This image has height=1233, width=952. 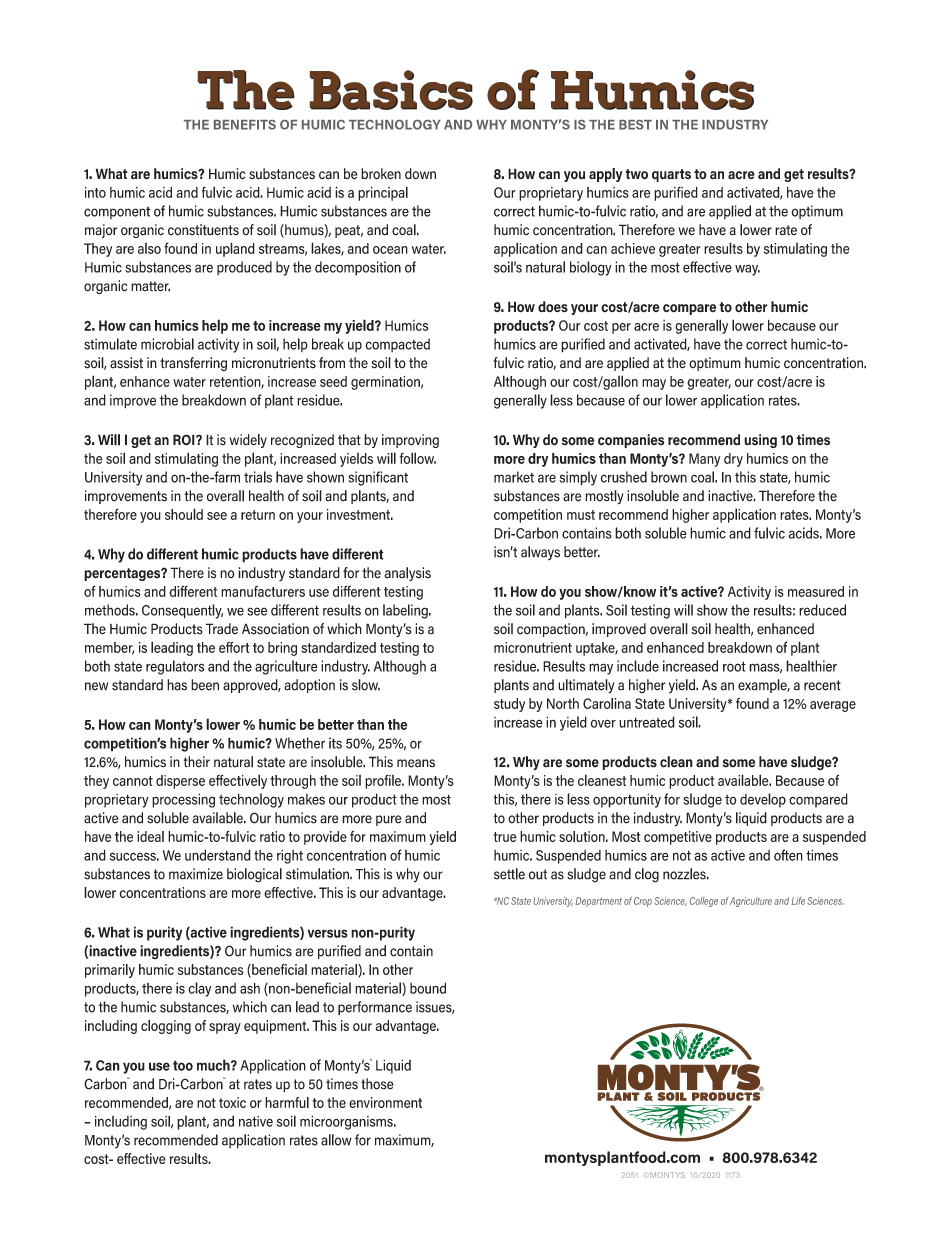 What do you see at coordinates (196, 874) in the image?
I see `maximize` at bounding box center [196, 874].
